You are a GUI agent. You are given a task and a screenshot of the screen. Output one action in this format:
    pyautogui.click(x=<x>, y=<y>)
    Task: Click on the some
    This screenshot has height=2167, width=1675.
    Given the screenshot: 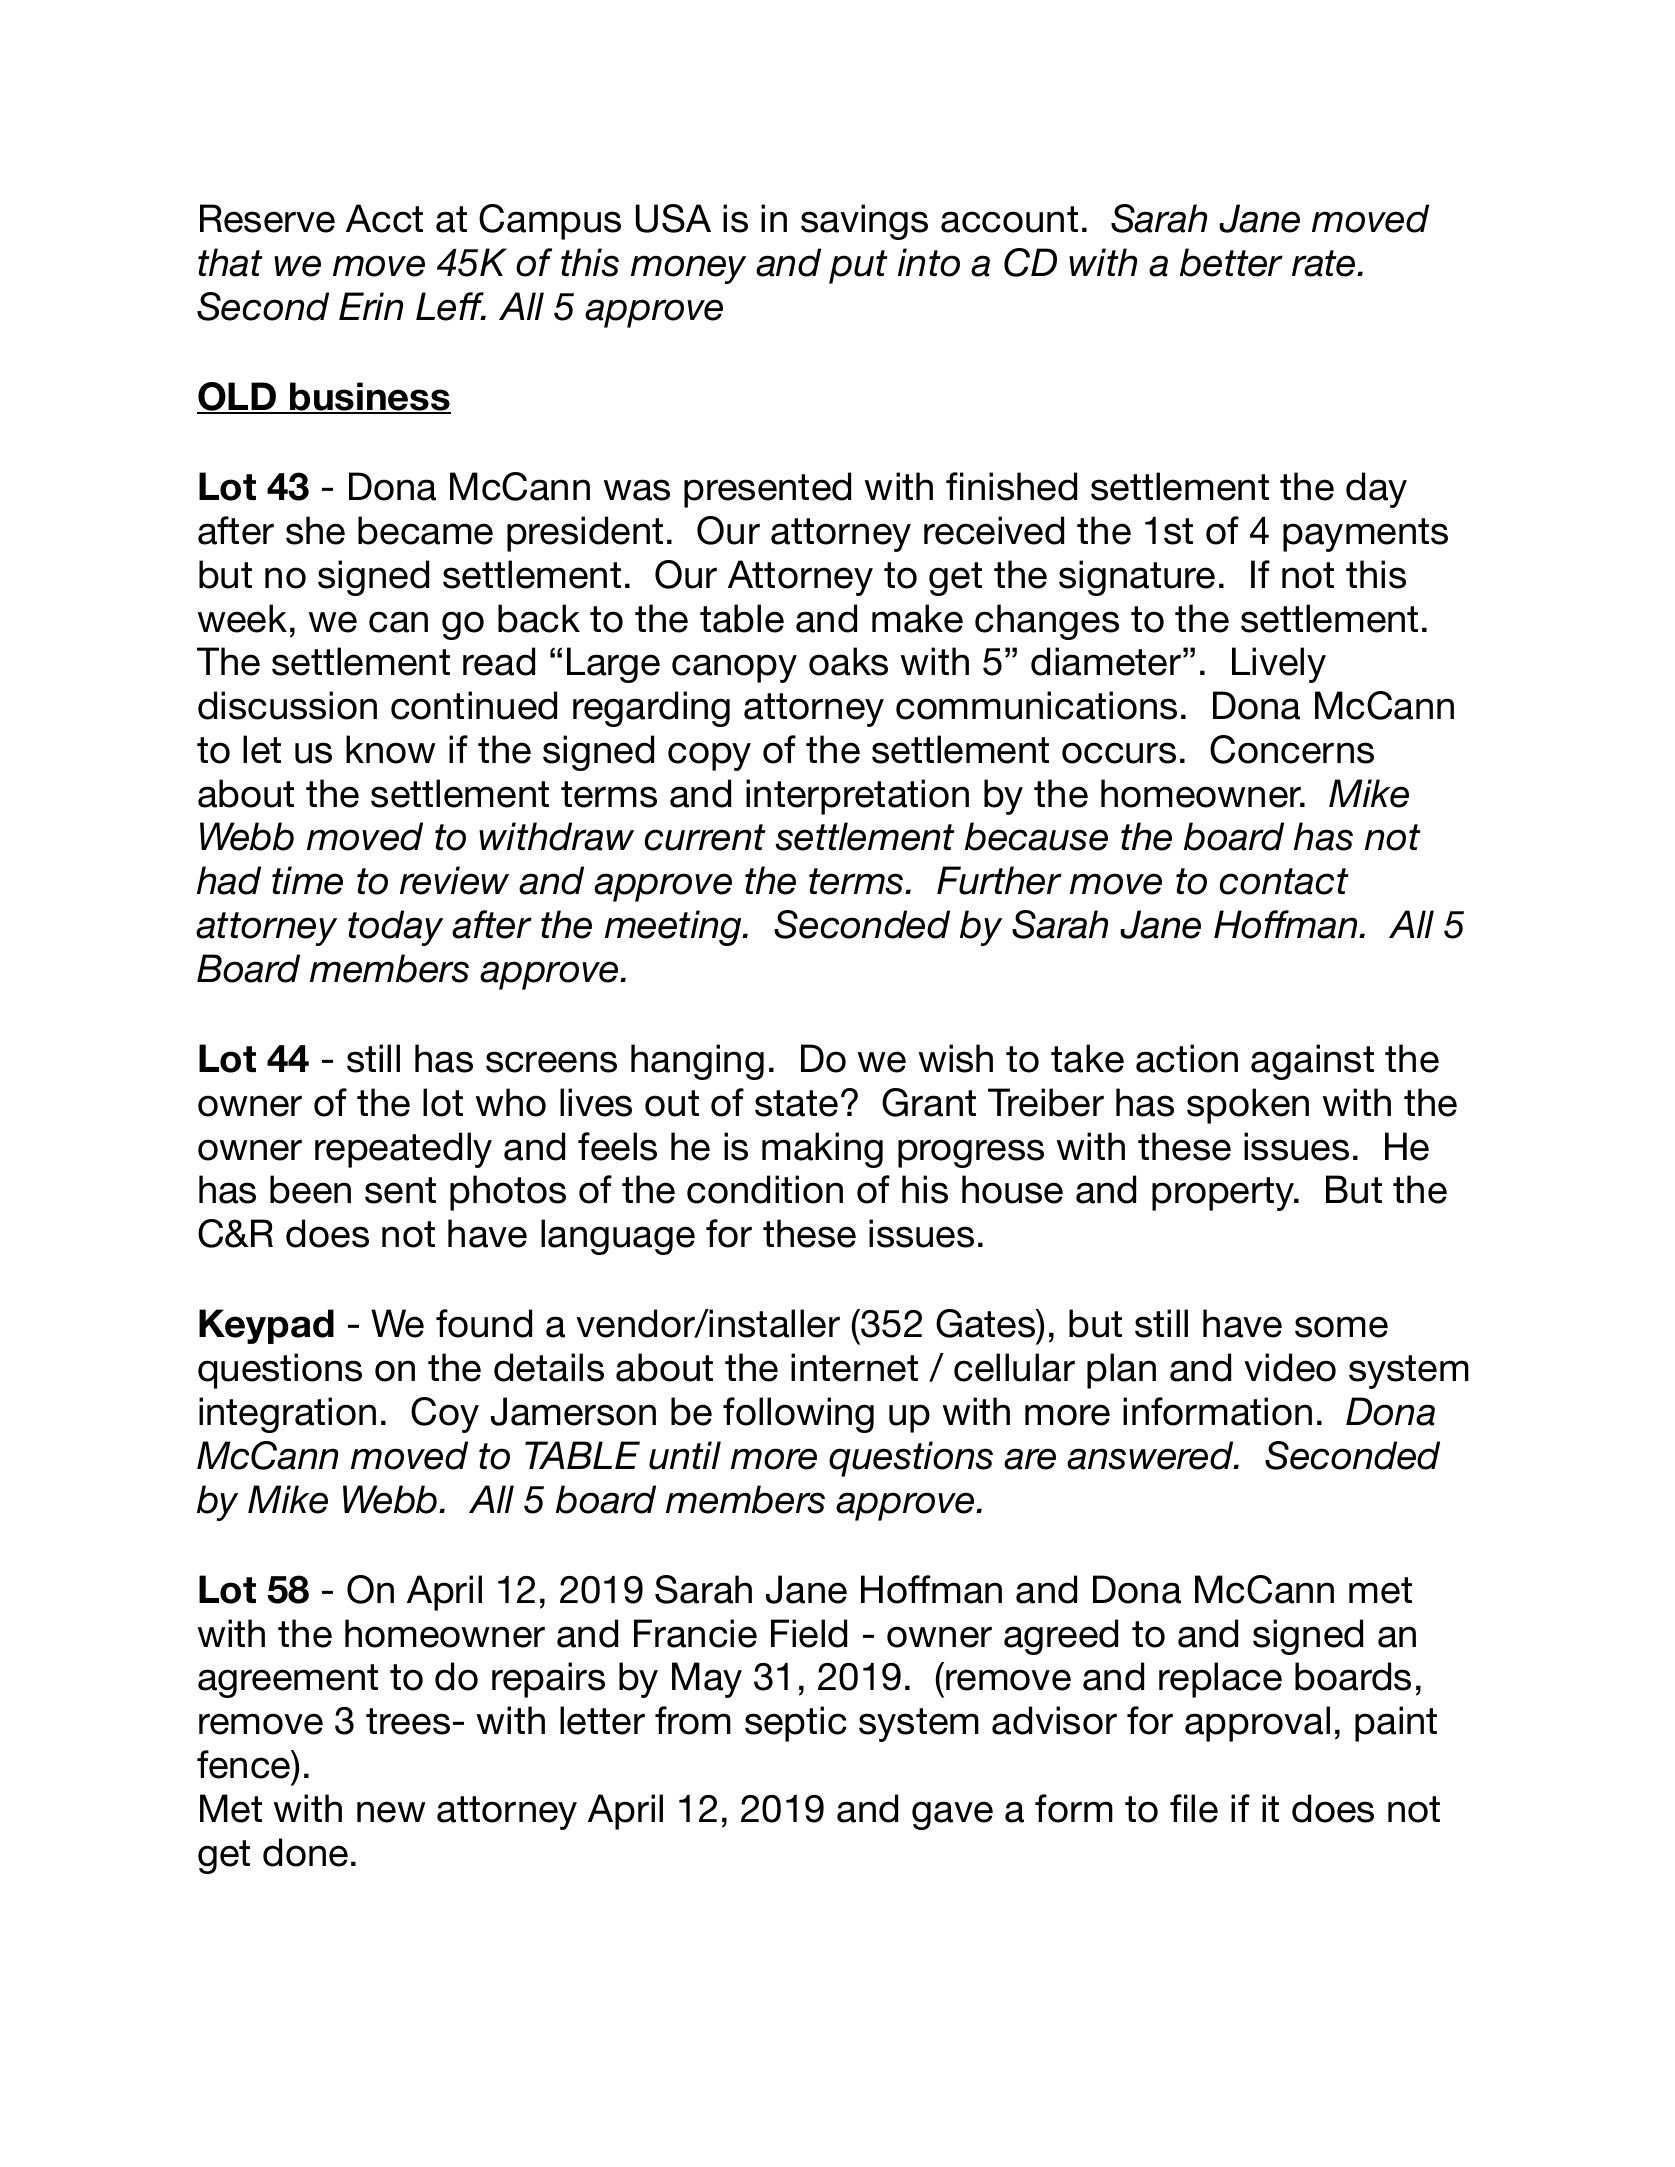 What is the action you would take?
    pyautogui.click(x=1341, y=1327)
